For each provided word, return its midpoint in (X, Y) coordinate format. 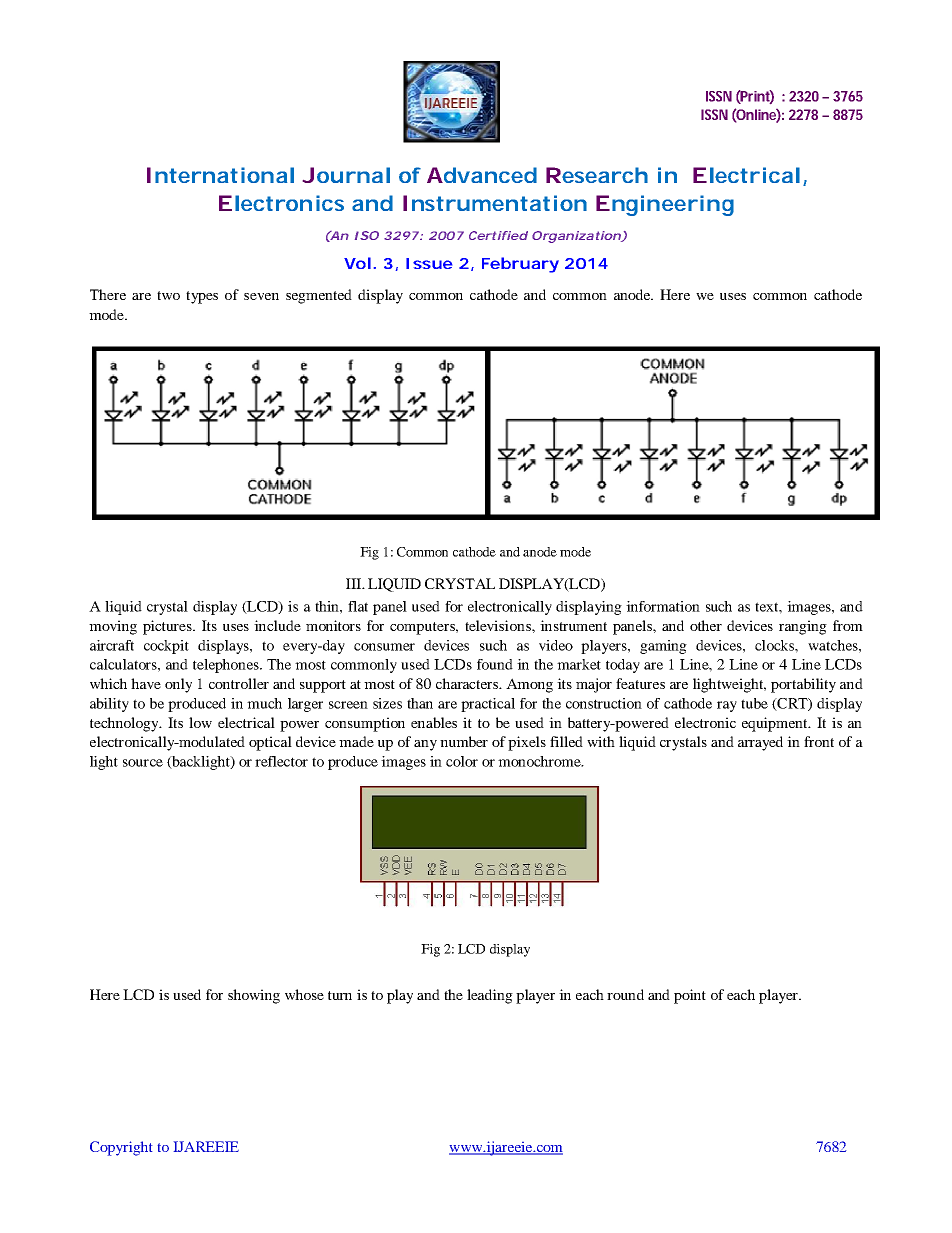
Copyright (121, 1148)
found (495, 664)
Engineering (665, 205)
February (520, 265)
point (690, 996)
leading (490, 996)
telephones (227, 666)
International (220, 175)
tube (754, 703)
